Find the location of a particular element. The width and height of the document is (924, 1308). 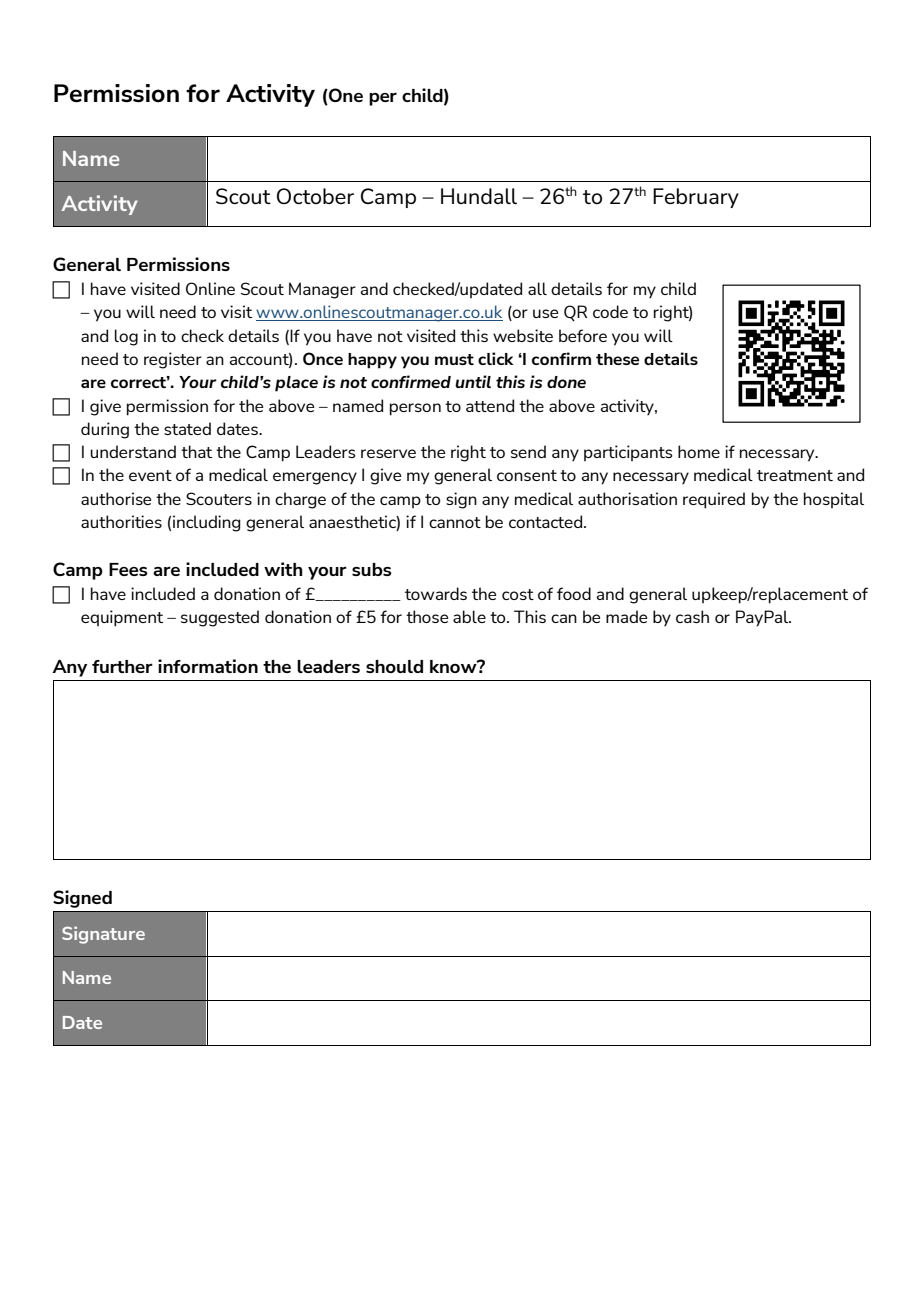

stated is located at coordinates (187, 428).
